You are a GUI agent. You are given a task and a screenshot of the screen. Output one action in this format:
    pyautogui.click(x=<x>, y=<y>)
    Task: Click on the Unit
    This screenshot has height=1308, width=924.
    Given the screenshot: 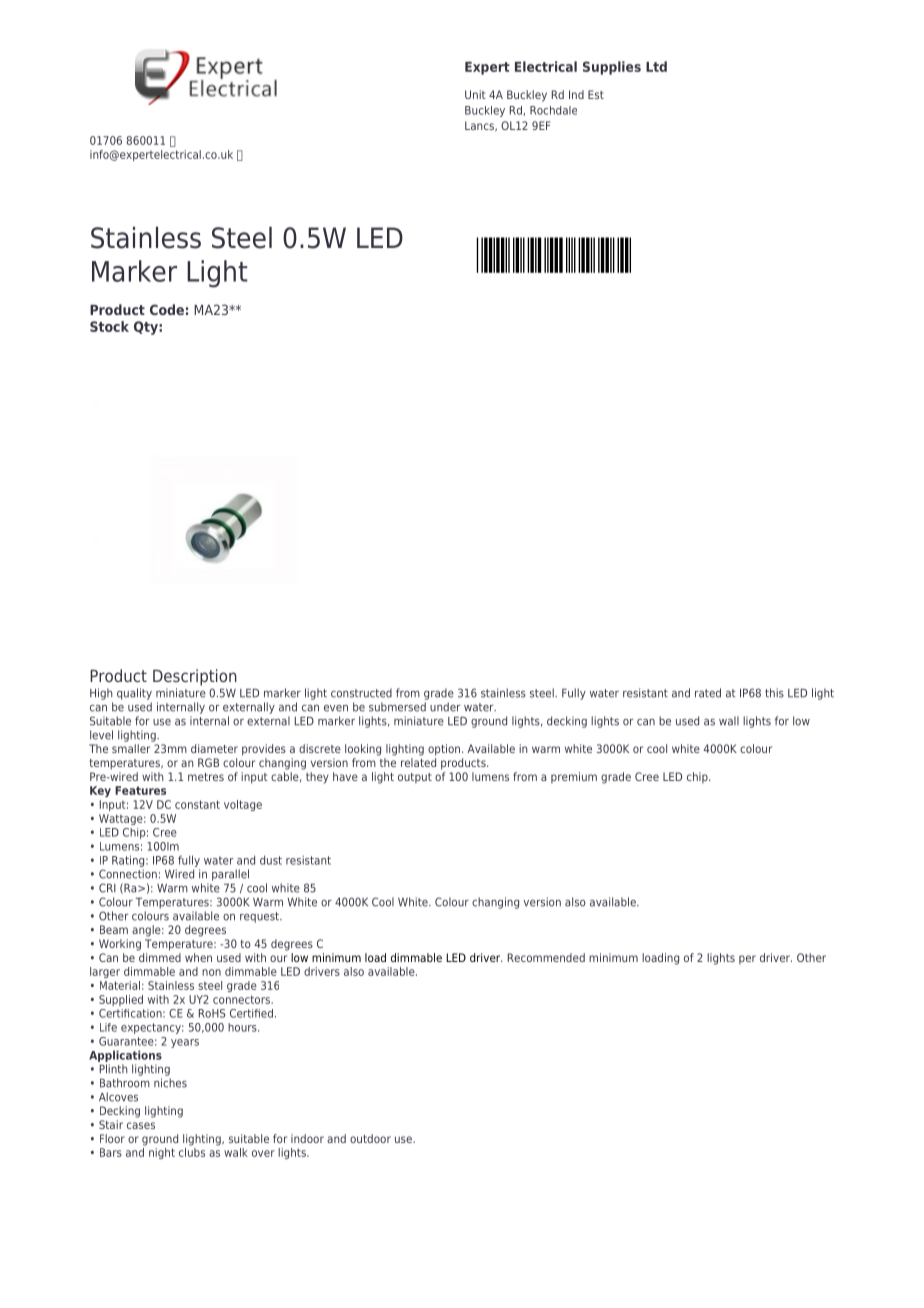 What is the action you would take?
    pyautogui.click(x=475, y=94)
